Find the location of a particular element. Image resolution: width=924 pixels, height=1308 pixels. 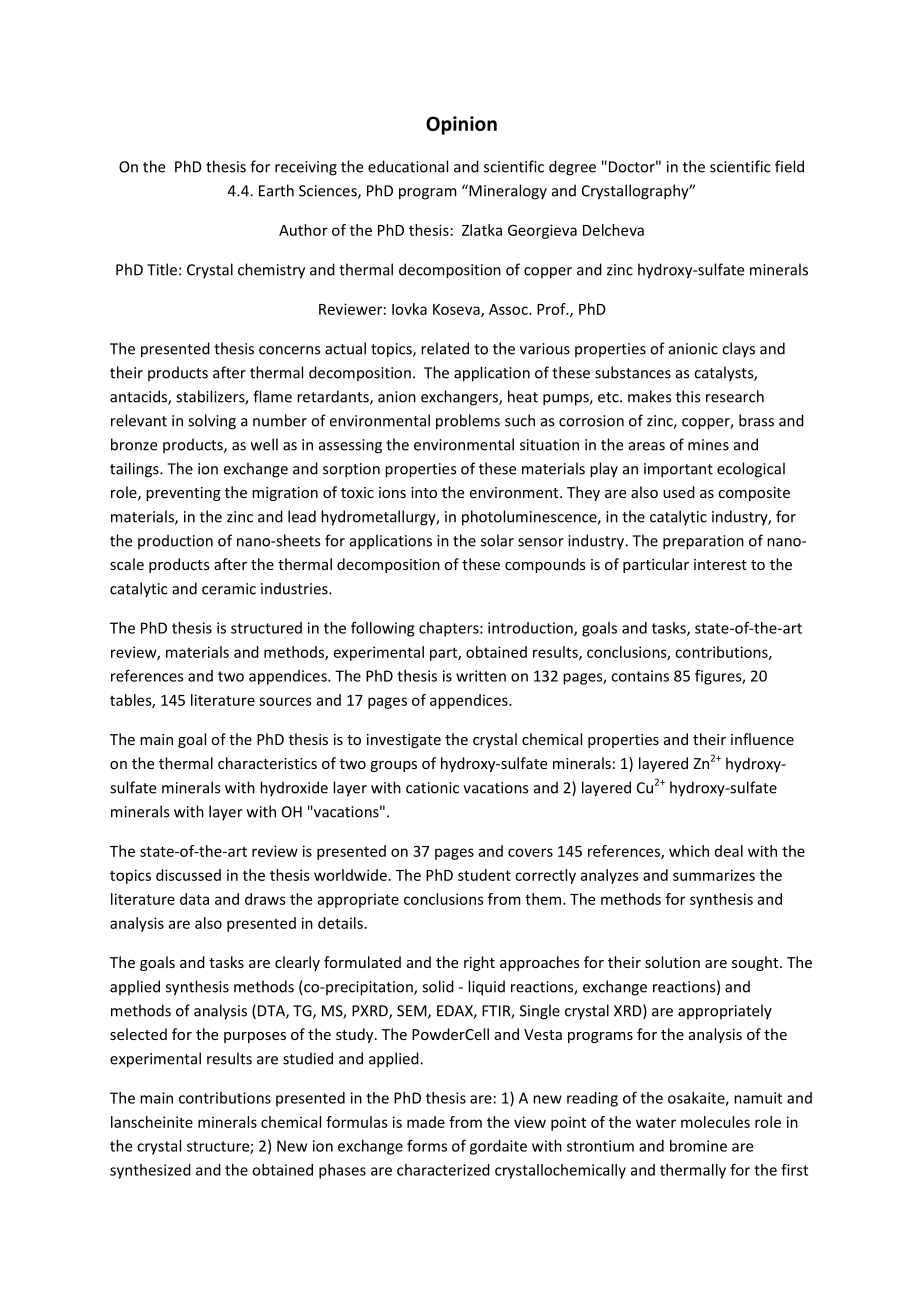

cationic is located at coordinates (432, 788).
